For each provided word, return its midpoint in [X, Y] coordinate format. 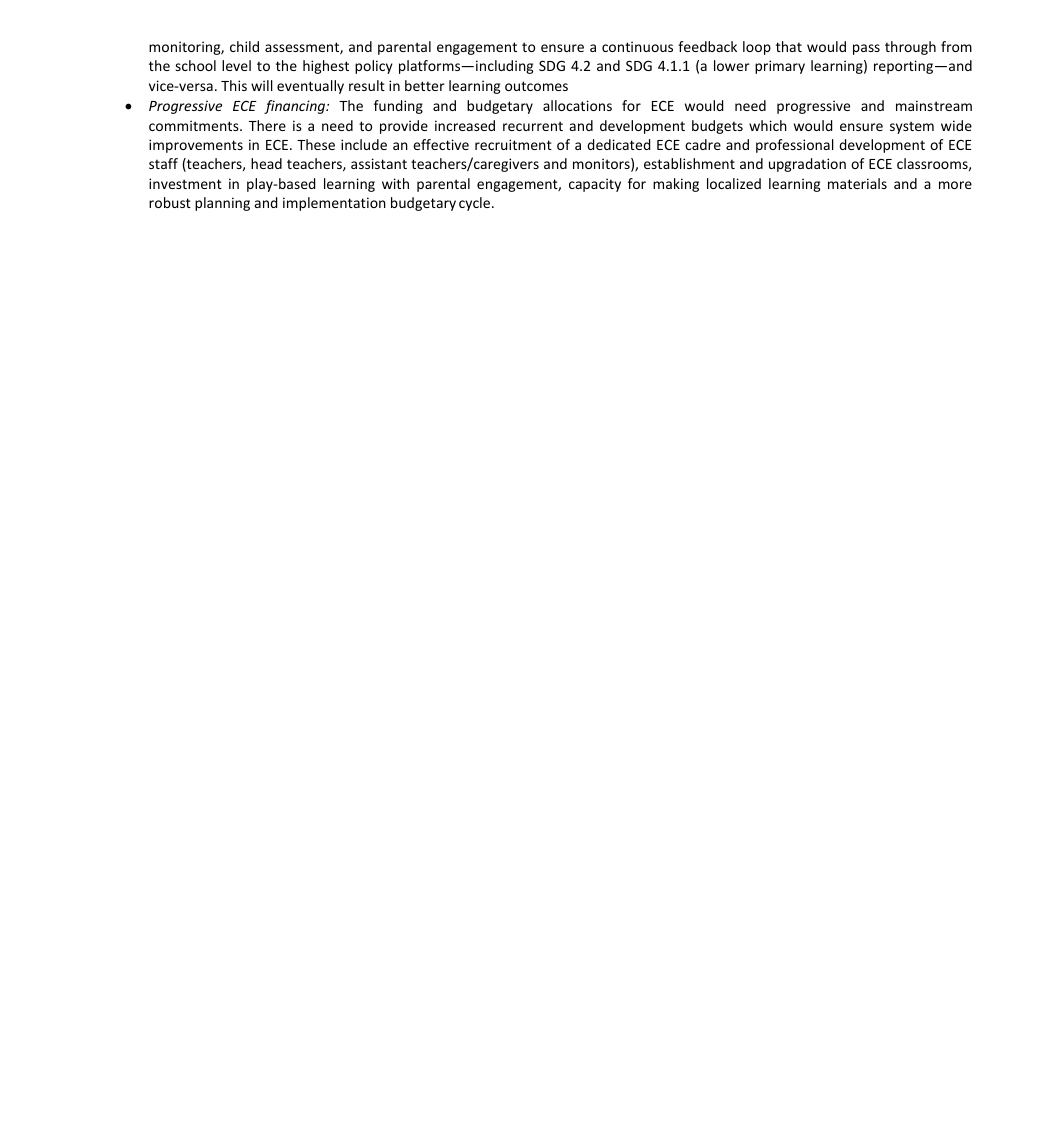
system [912, 127]
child [244, 46]
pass [866, 49]
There [267, 125]
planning [222, 204]
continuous [637, 46]
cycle [476, 204]
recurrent [533, 126]
